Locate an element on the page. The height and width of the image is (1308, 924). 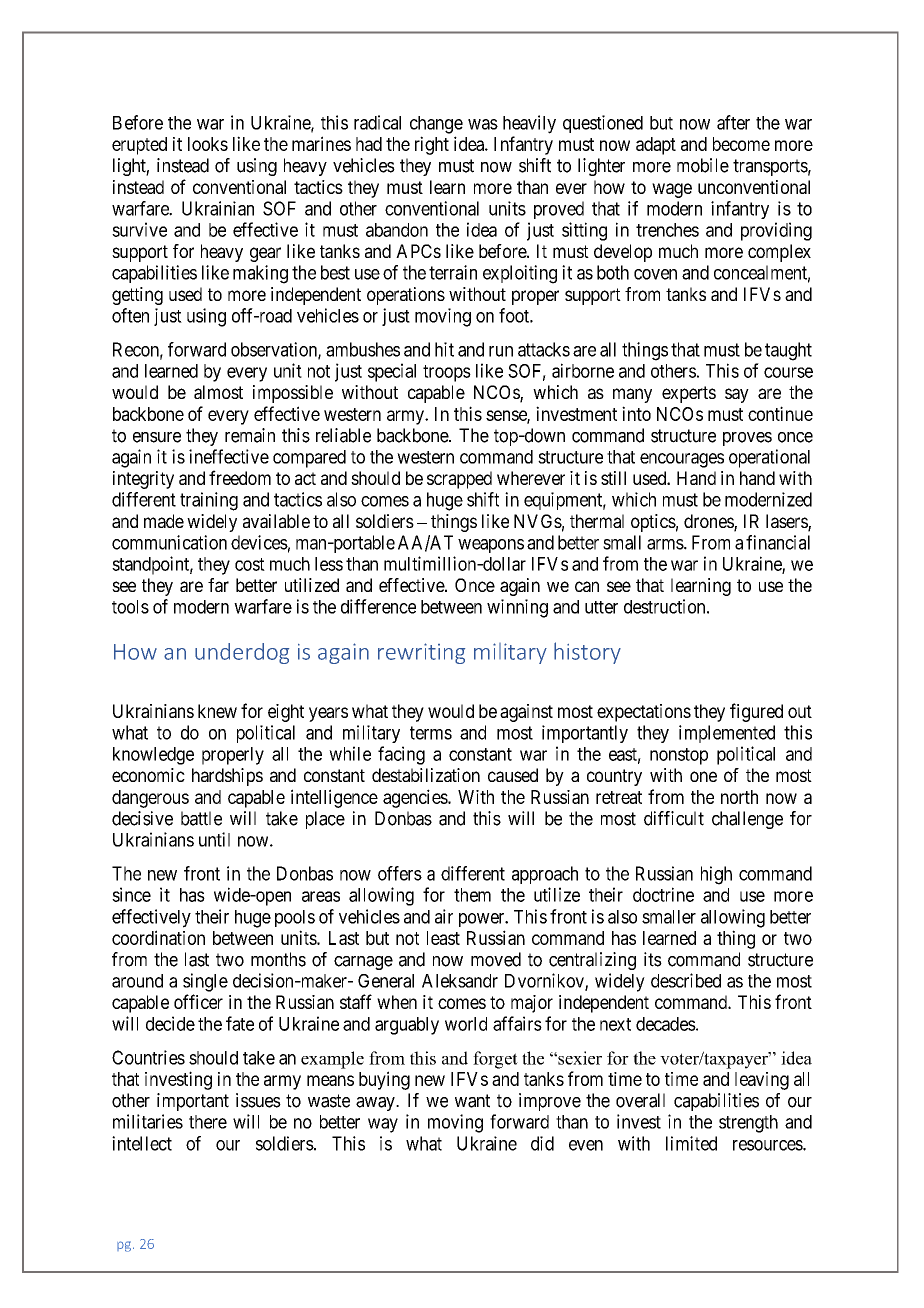
rewriting is located at coordinates (421, 653).
